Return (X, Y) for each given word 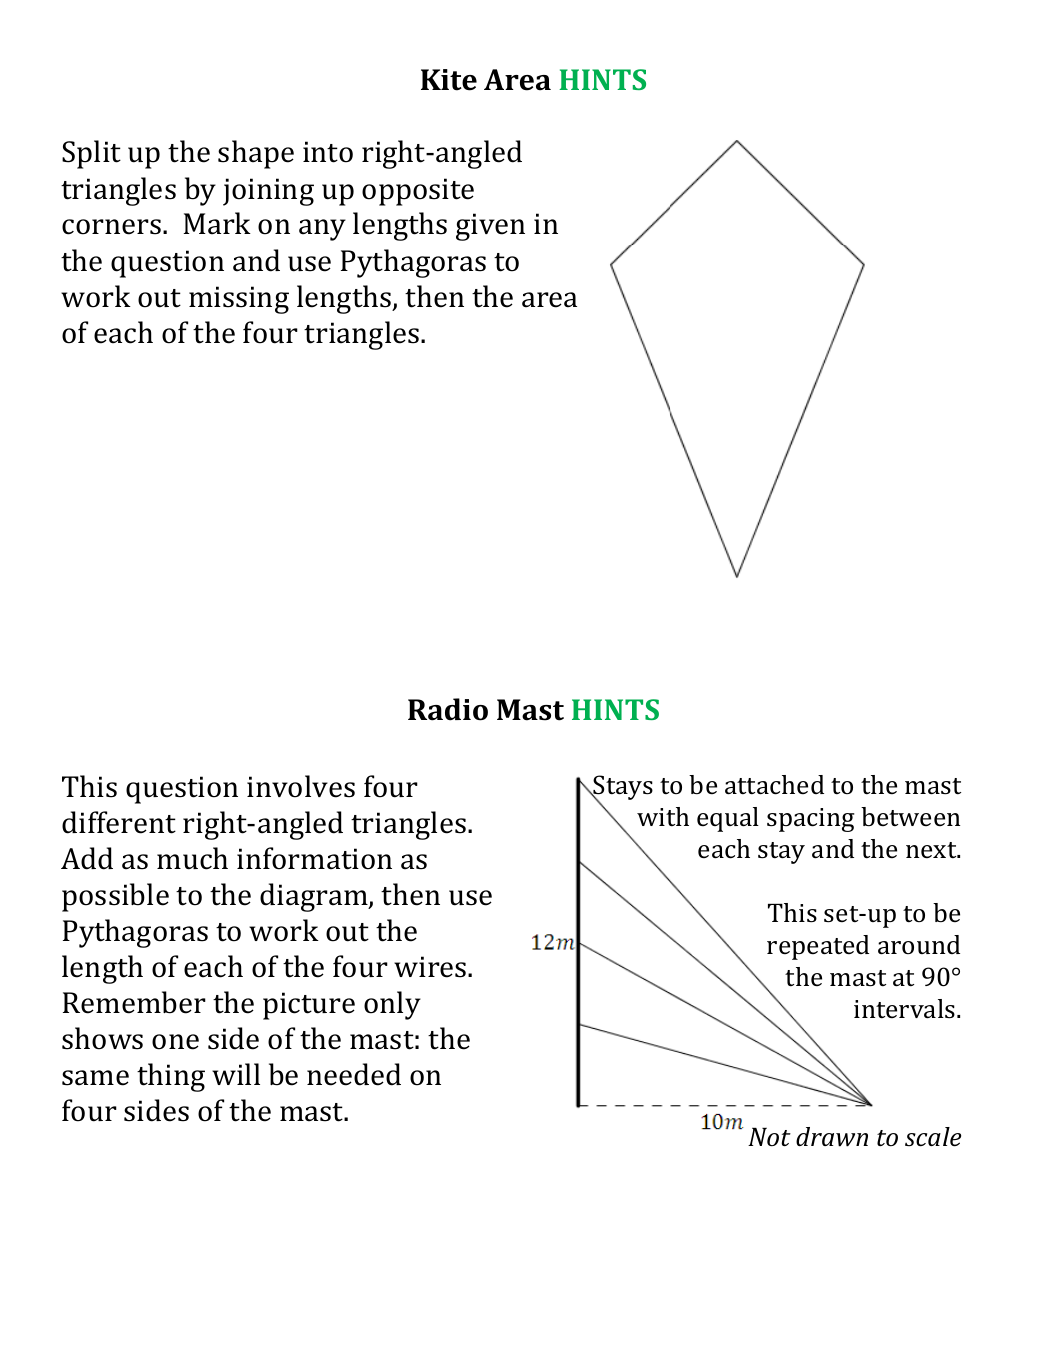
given (490, 227)
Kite (449, 80)
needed (354, 1074)
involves (301, 786)
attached (774, 785)
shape (256, 154)
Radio (448, 709)
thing (171, 1077)
